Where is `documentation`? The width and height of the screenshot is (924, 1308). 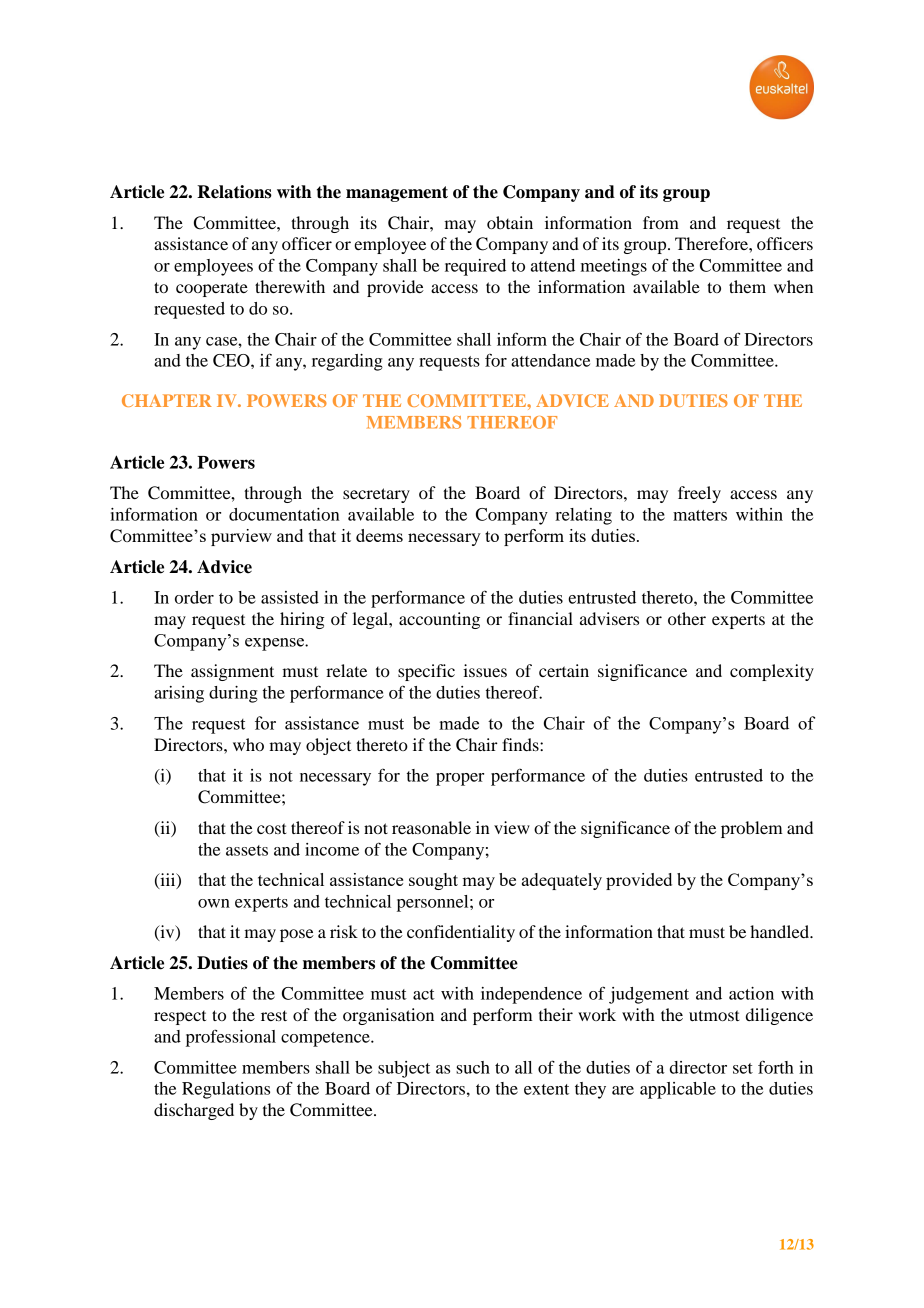 documentation is located at coordinates (284, 514).
